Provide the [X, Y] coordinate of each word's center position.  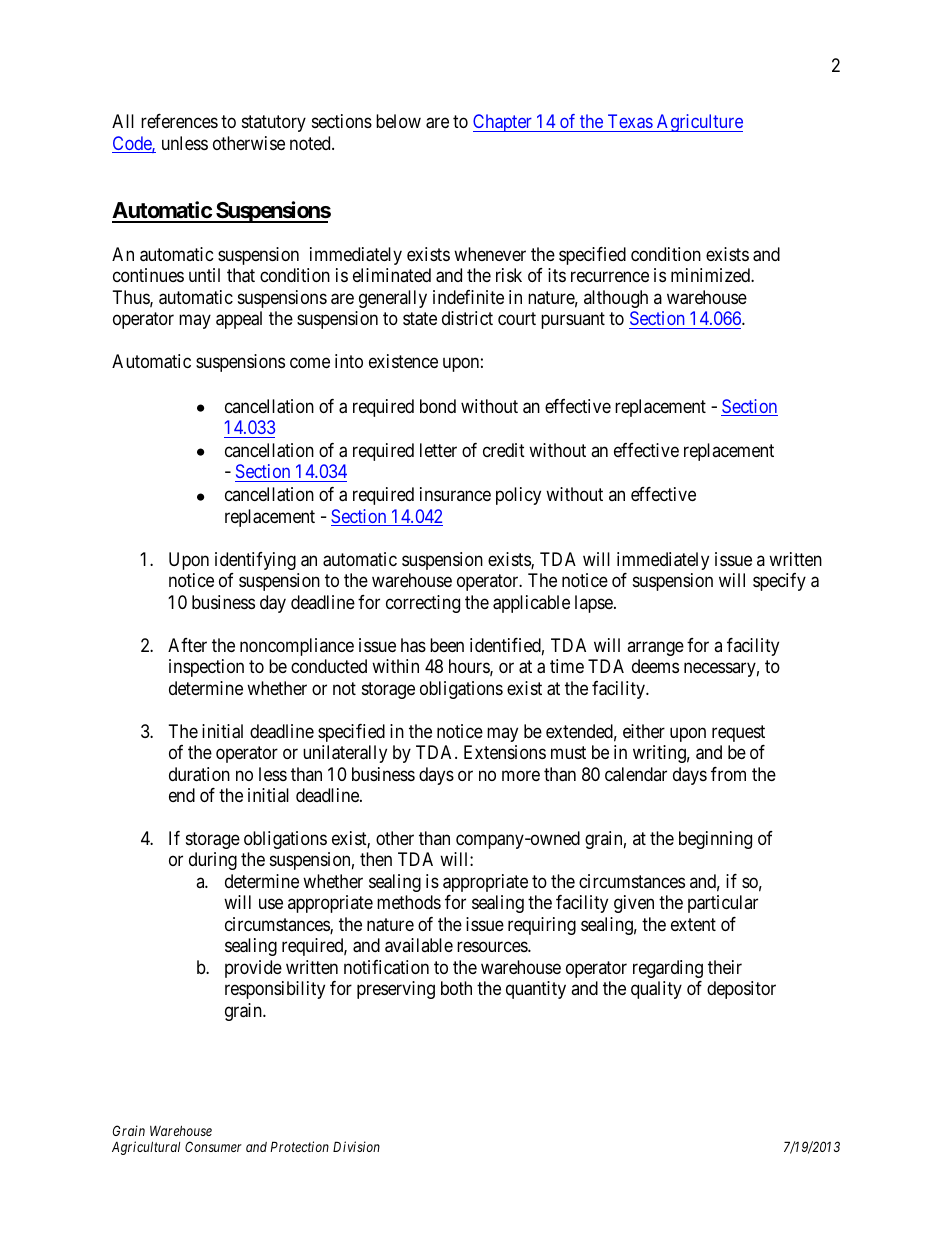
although [616, 299]
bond [438, 406]
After [187, 645]
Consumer [213, 1146]
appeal [239, 320]
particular [723, 904]
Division [356, 1146]
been [447, 645]
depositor [741, 990]
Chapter [503, 123]
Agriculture [699, 123]
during [213, 861]
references [179, 121]
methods [409, 902]
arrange [655, 648]
